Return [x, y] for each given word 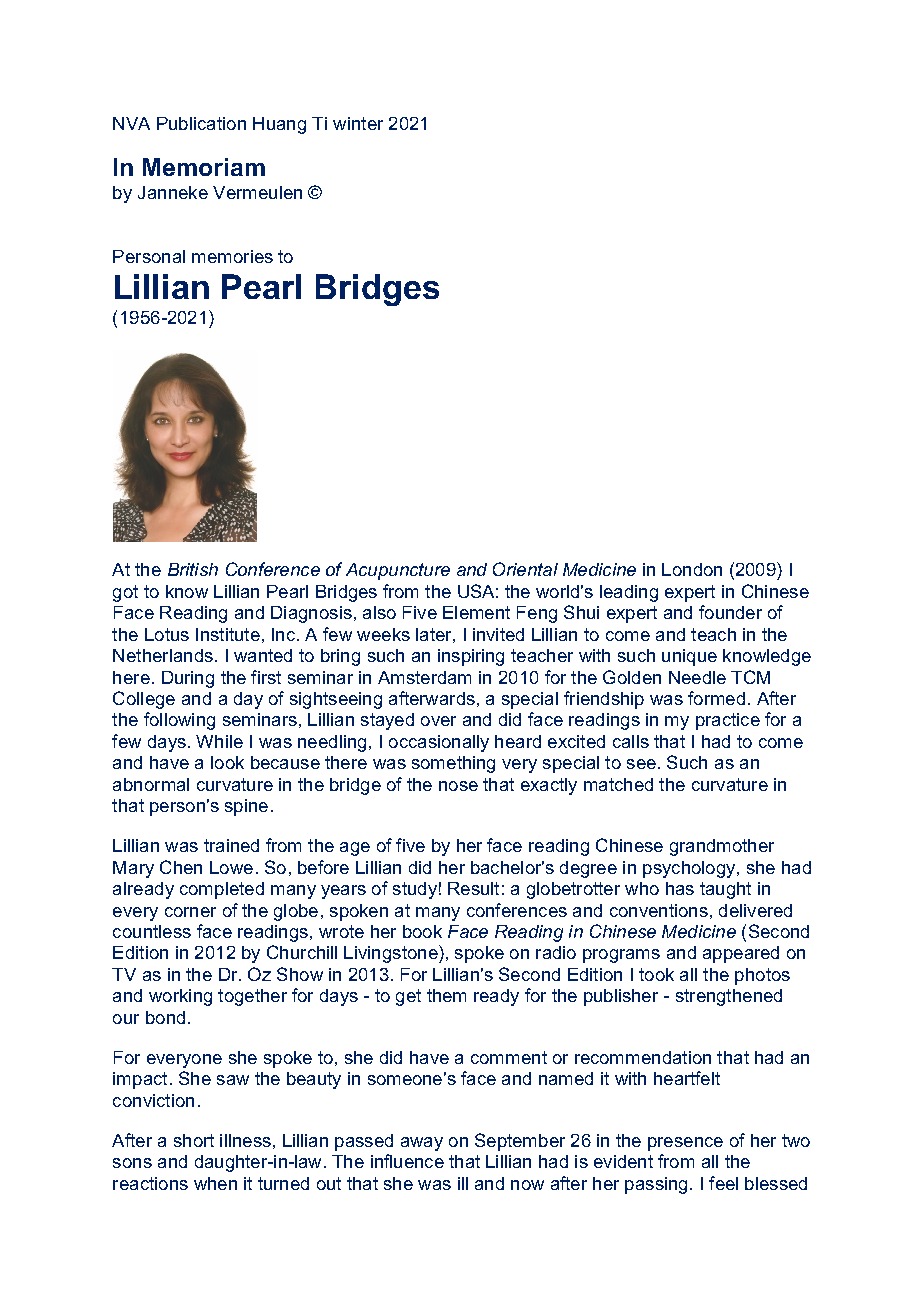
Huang [279, 125]
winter [358, 123]
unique [689, 657]
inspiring [471, 657]
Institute [228, 634]
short [194, 1140]
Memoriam [204, 167]
